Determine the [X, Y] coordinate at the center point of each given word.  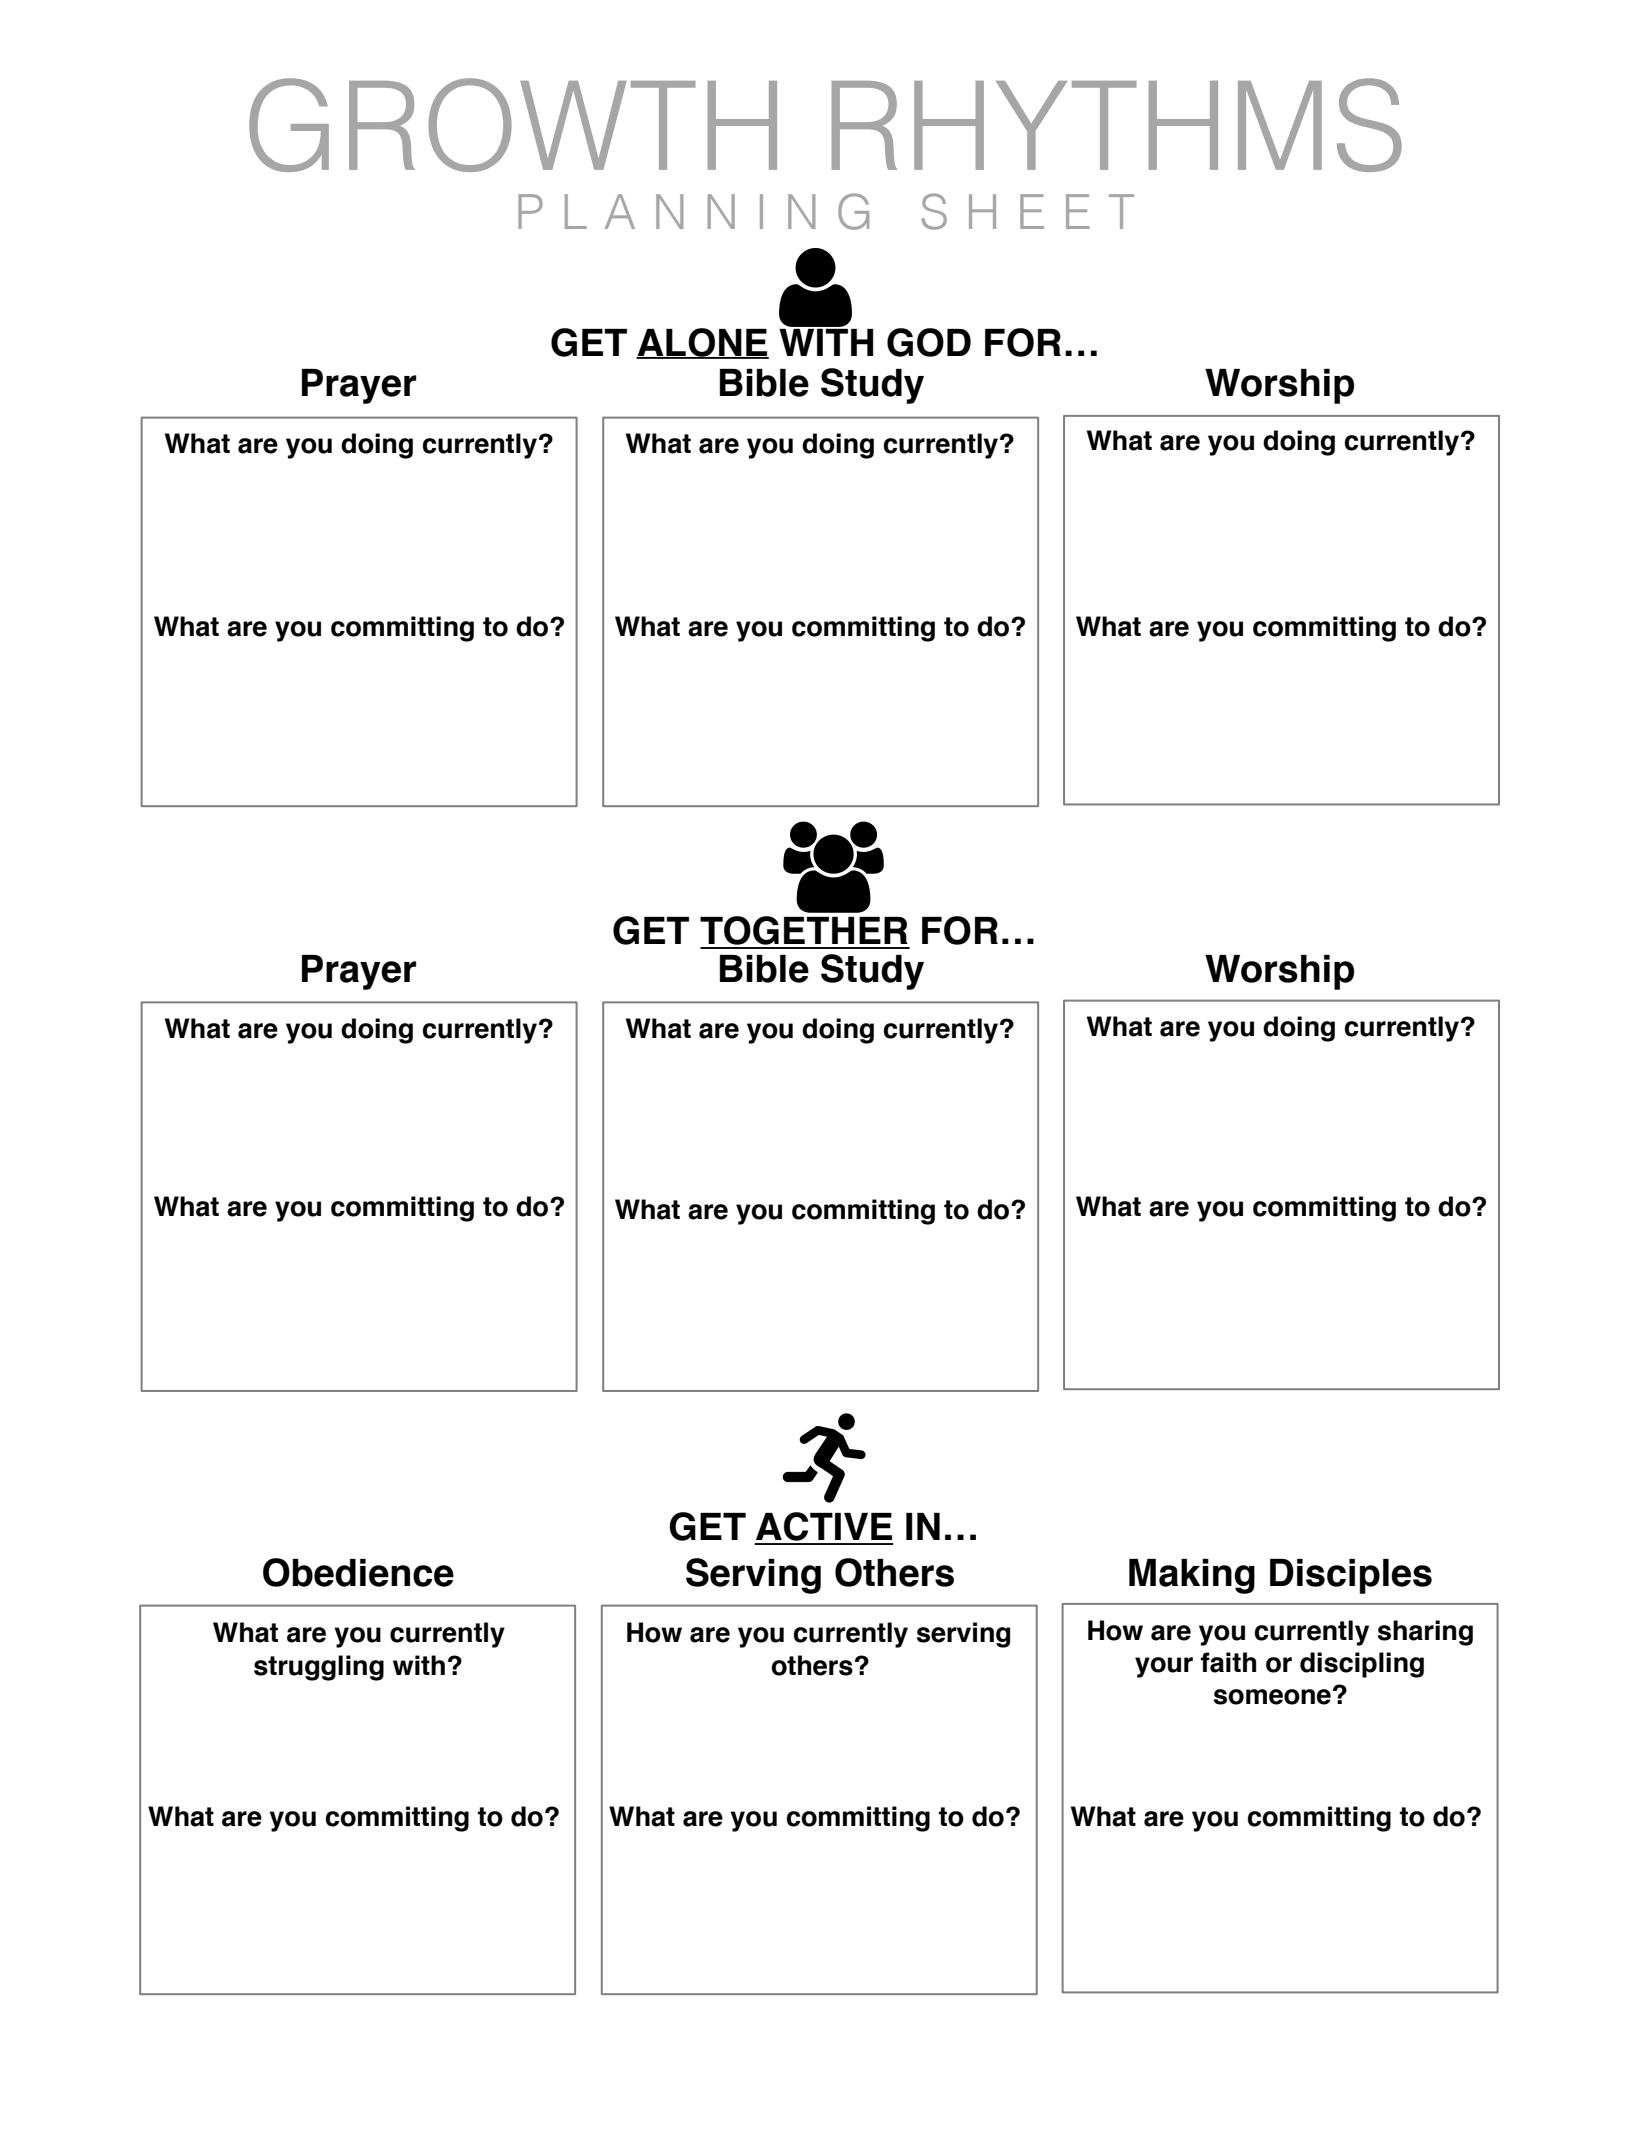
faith [1228, 1662]
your [1164, 1667]
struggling [319, 1668]
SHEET [1027, 211]
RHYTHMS [1117, 125]
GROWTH [513, 125]
